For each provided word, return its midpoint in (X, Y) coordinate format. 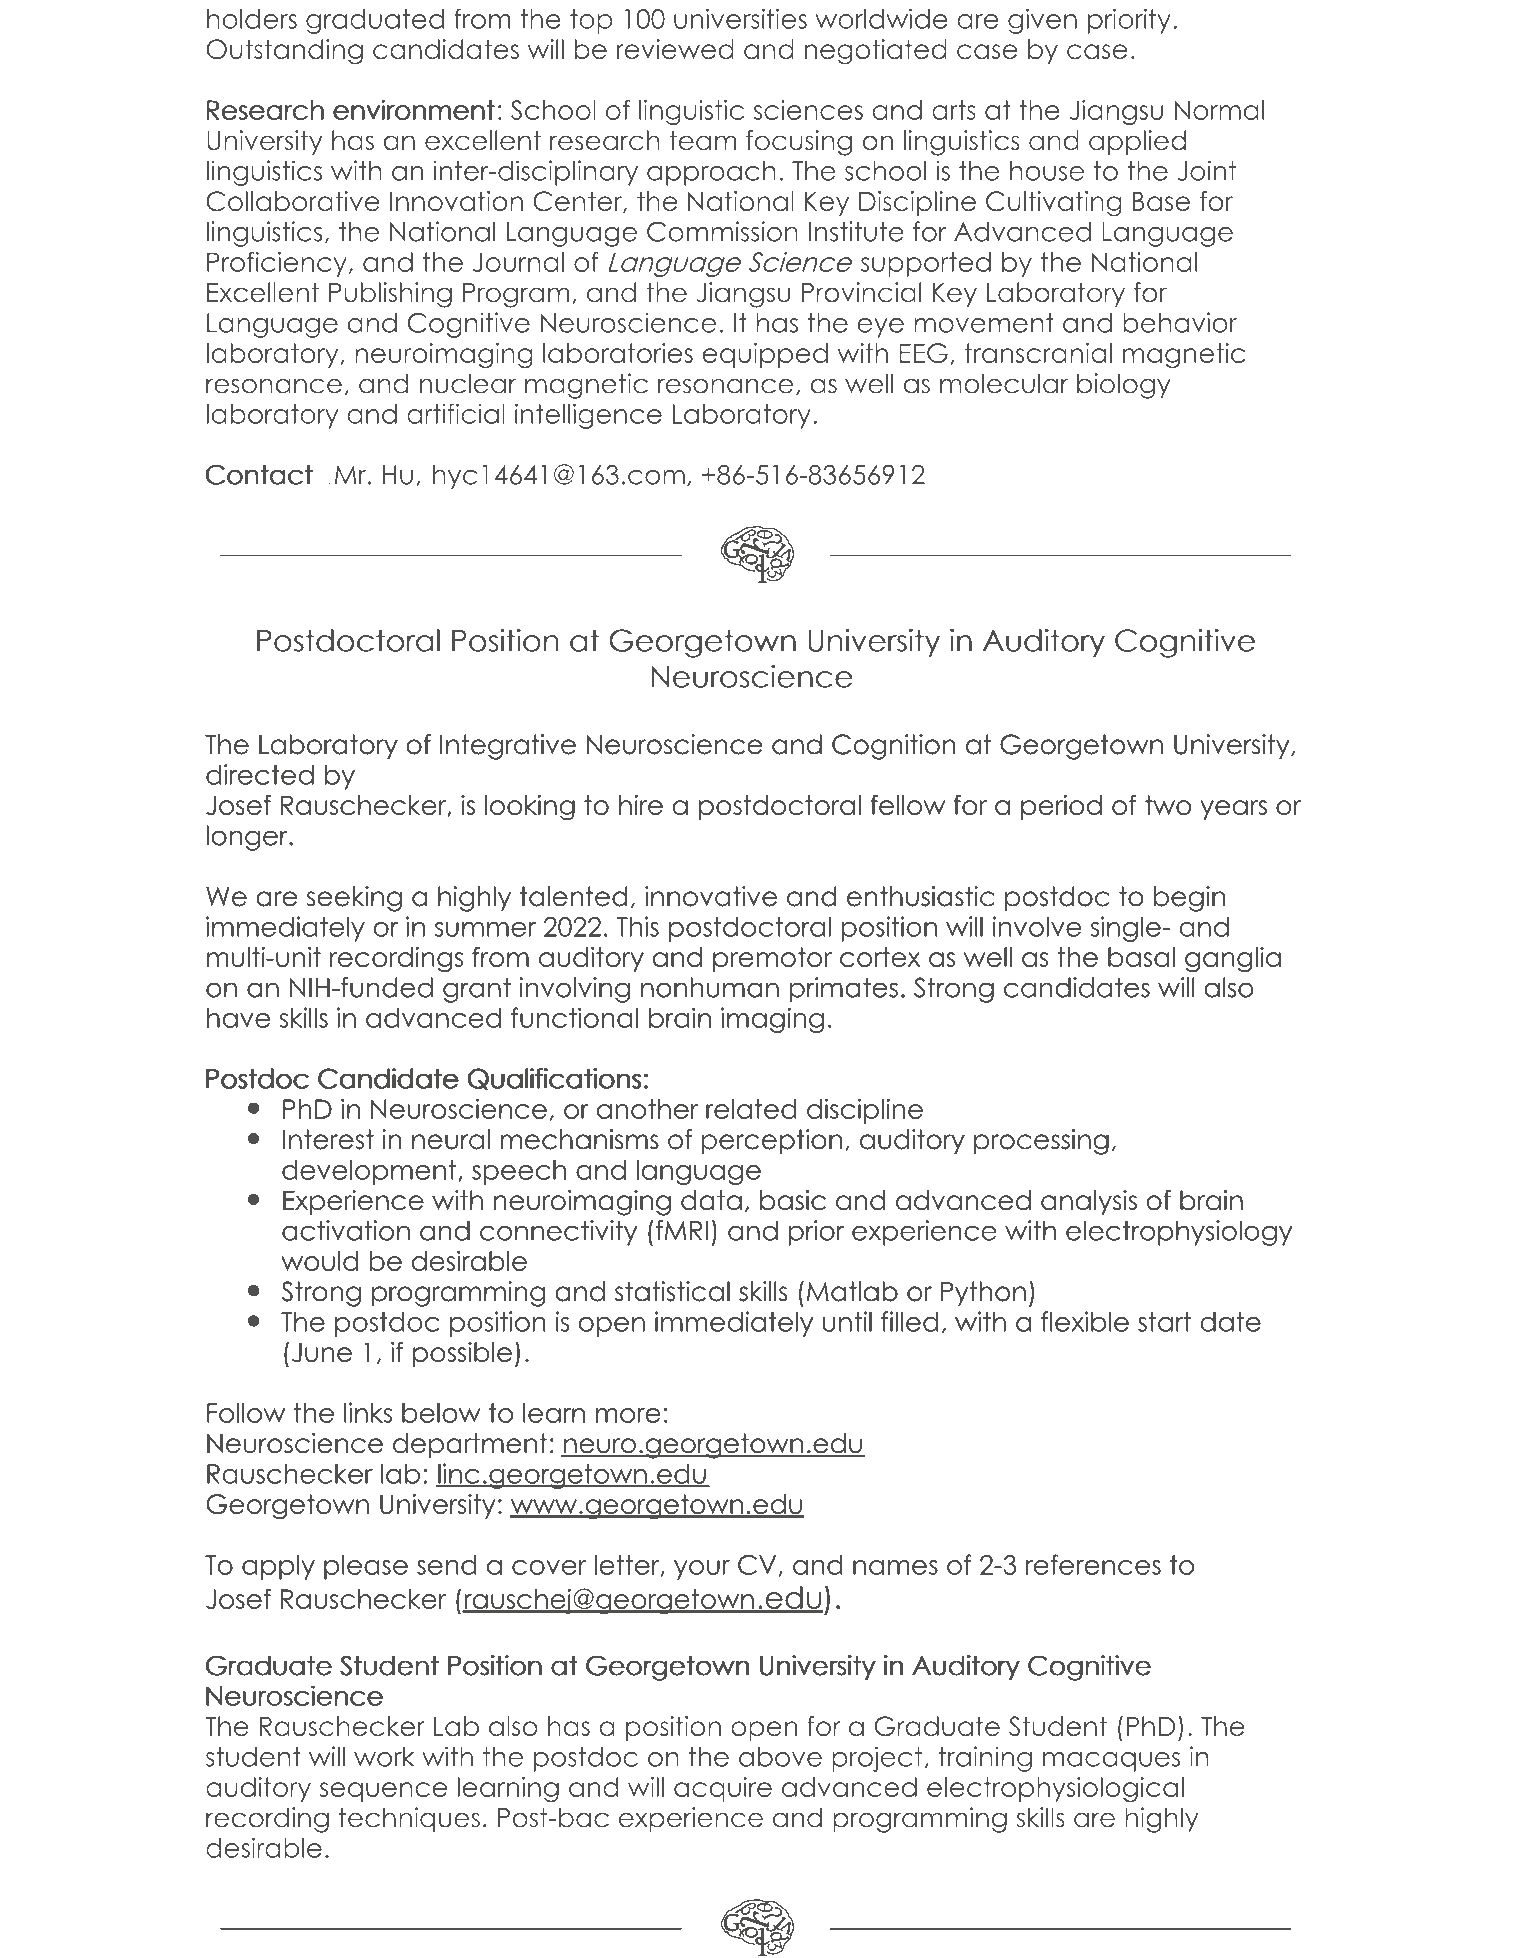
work (384, 1757)
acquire (723, 1789)
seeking (354, 899)
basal (1141, 957)
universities (740, 18)
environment (414, 109)
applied (1137, 142)
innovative (711, 896)
